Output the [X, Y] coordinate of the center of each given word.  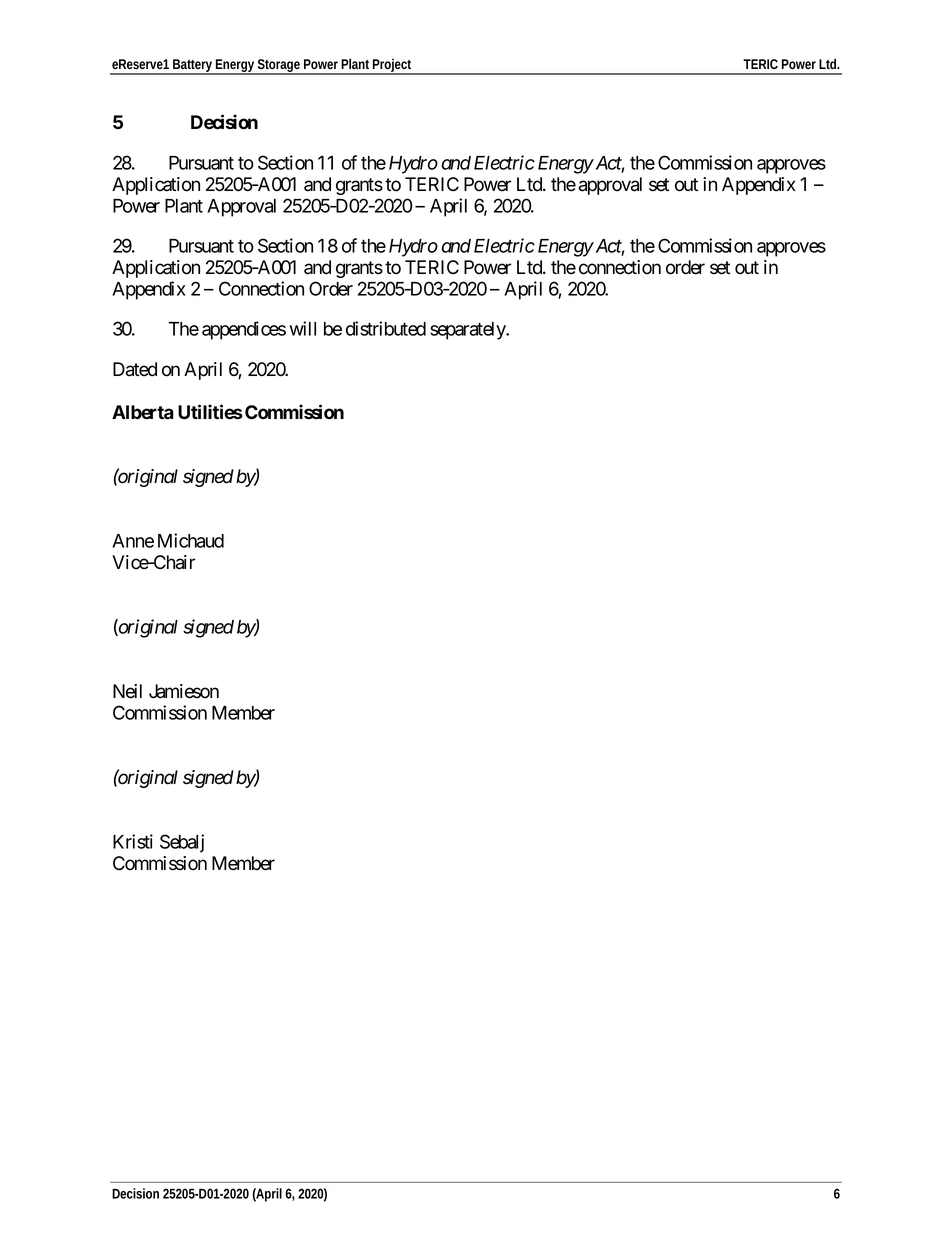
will [303, 328]
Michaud [191, 540]
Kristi [133, 841]
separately [469, 331]
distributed [386, 328]
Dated [135, 369]
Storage [278, 67]
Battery [192, 67]
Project [391, 67]
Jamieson [184, 691]
